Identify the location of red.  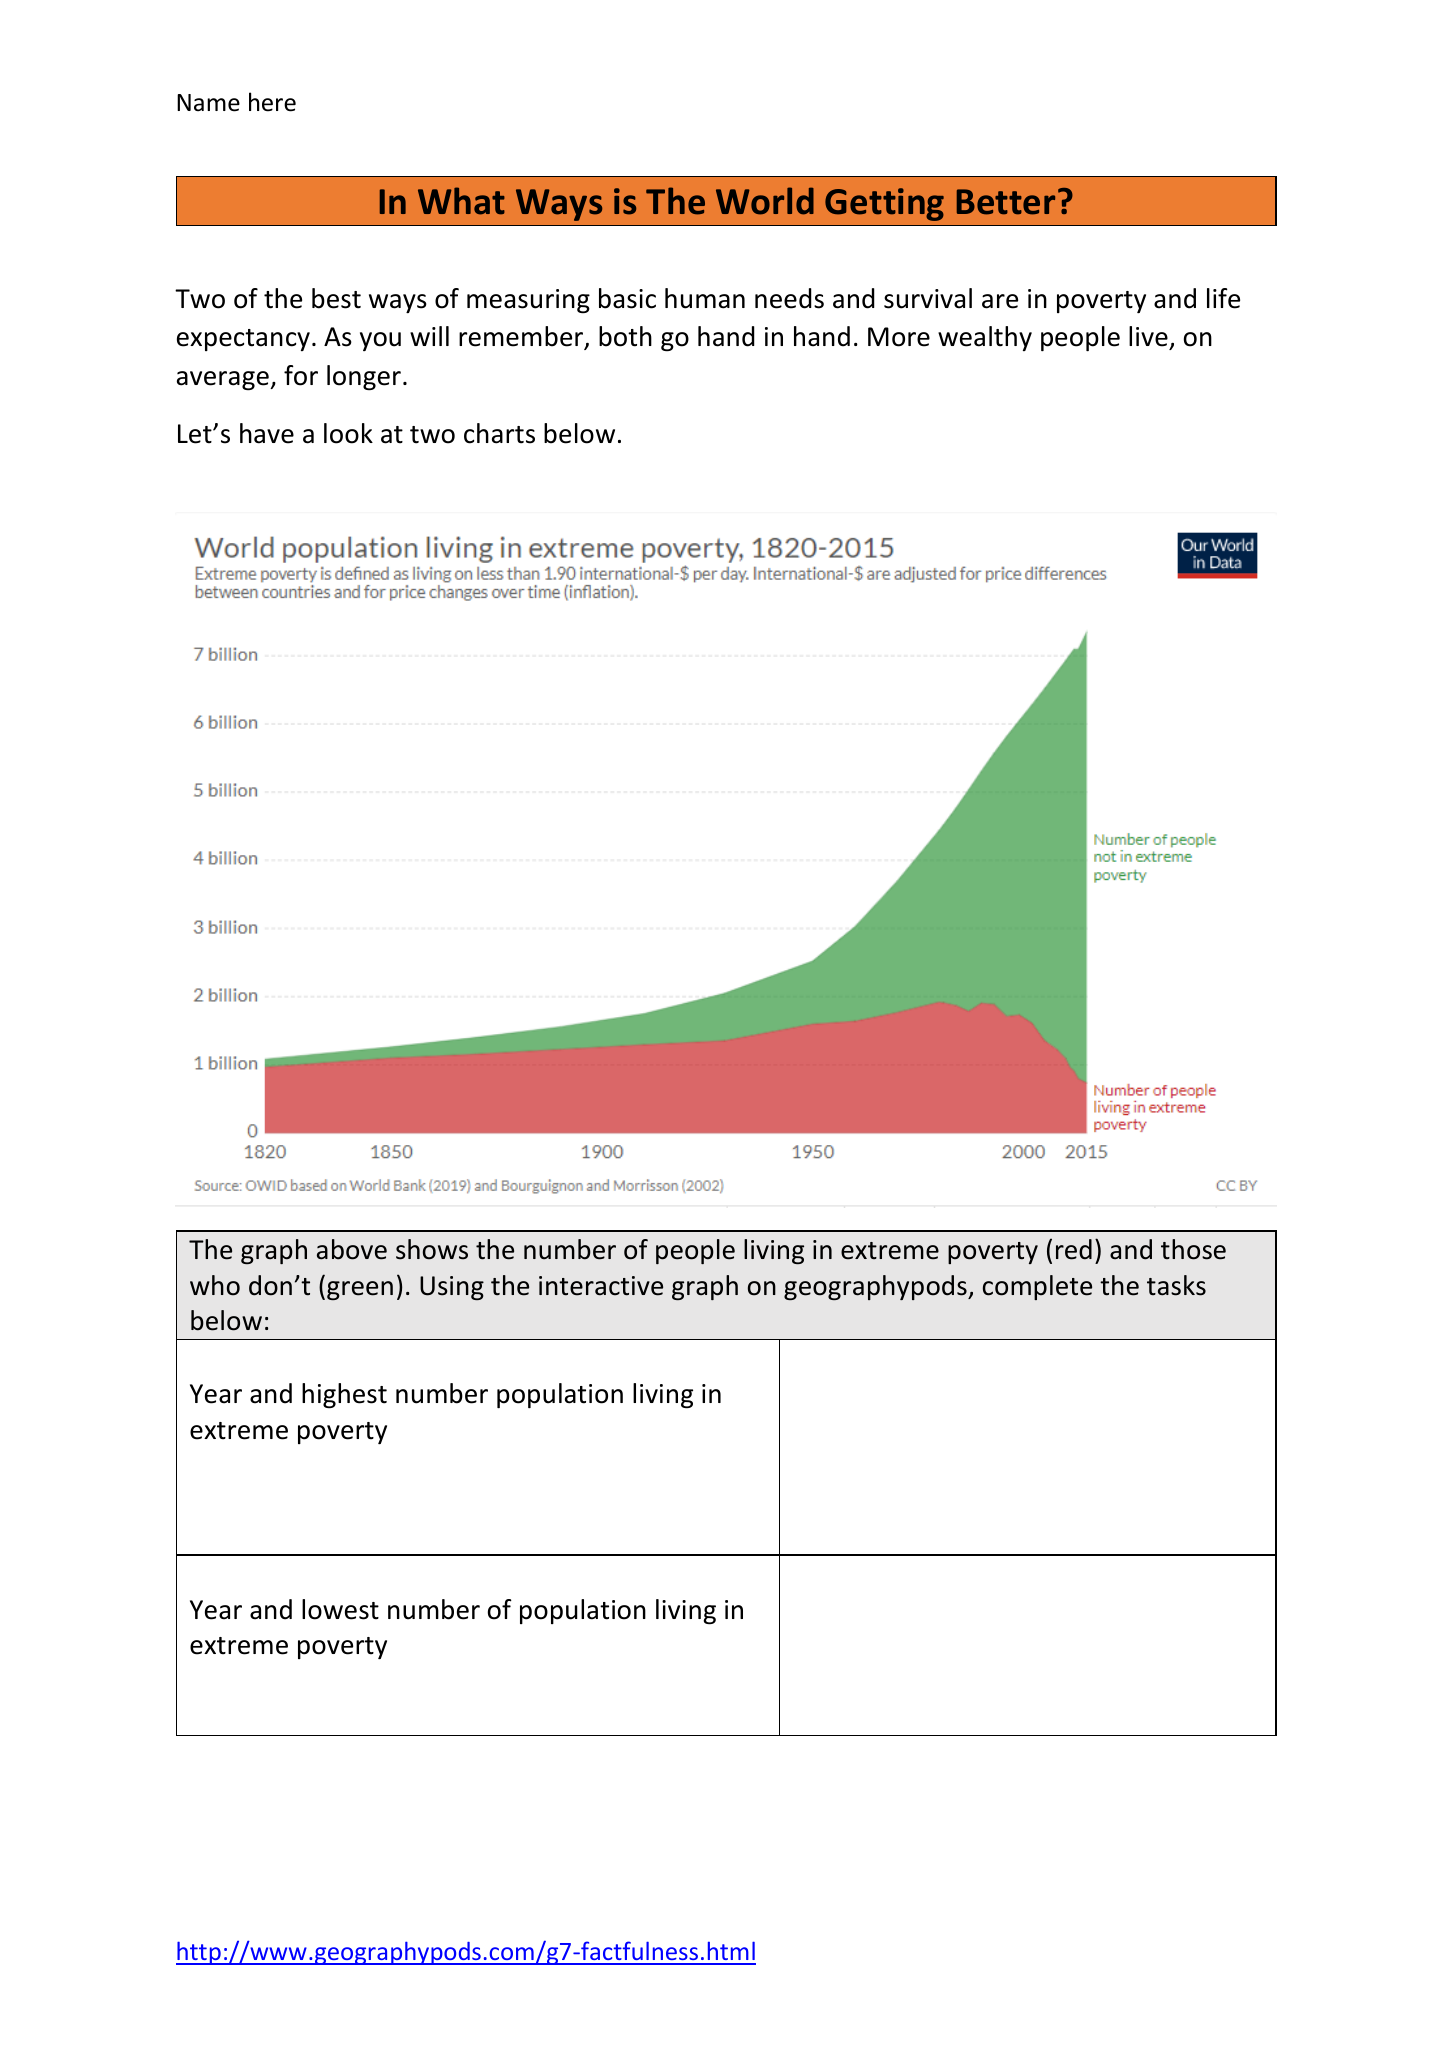
(1074, 1249).
